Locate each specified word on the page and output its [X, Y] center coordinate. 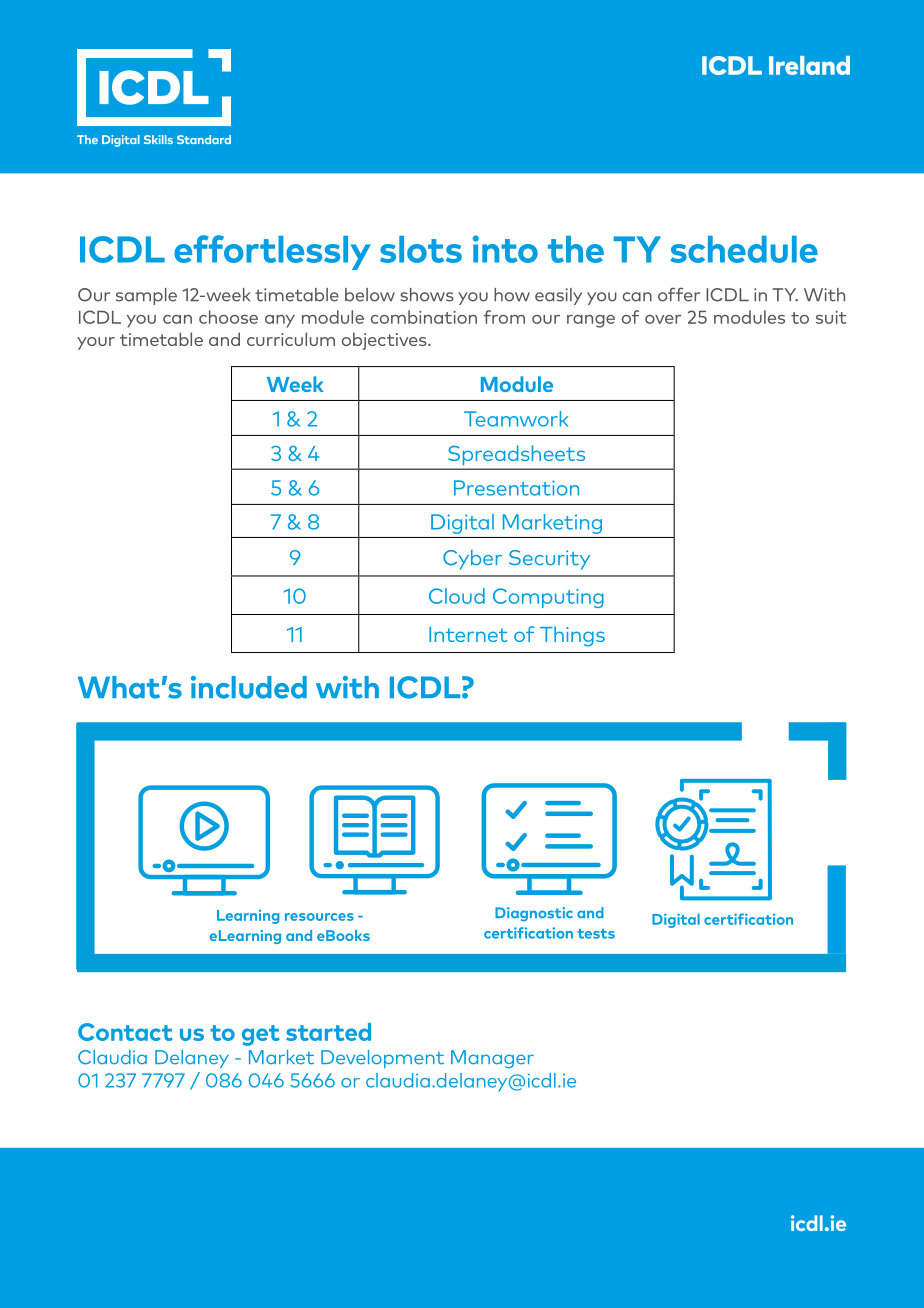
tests [596, 934]
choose [228, 317]
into [505, 249]
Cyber [472, 559]
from [504, 317]
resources [319, 917]
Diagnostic [534, 914]
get [261, 1035]
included [249, 687]
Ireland [809, 65]
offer [679, 295]
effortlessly [272, 252]
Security [549, 560]
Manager [492, 1059]
